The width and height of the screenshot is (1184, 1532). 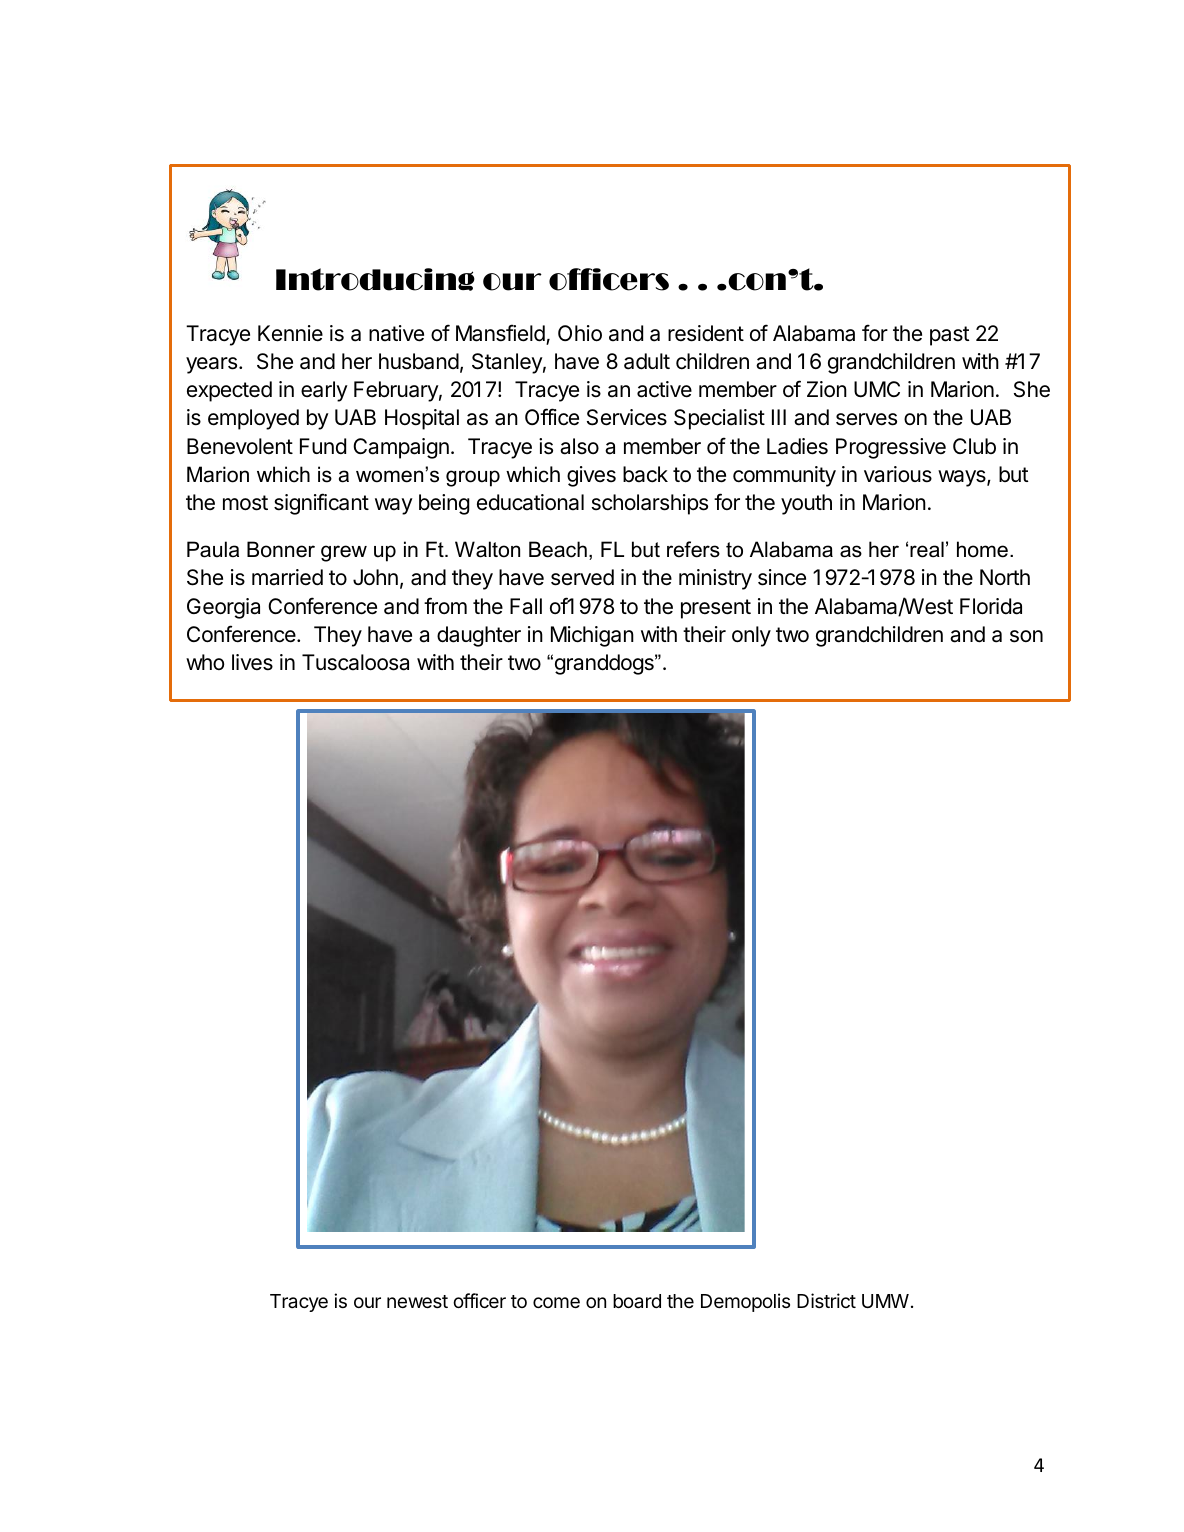 What do you see at coordinates (950, 336) in the screenshot?
I see `past` at bounding box center [950, 336].
